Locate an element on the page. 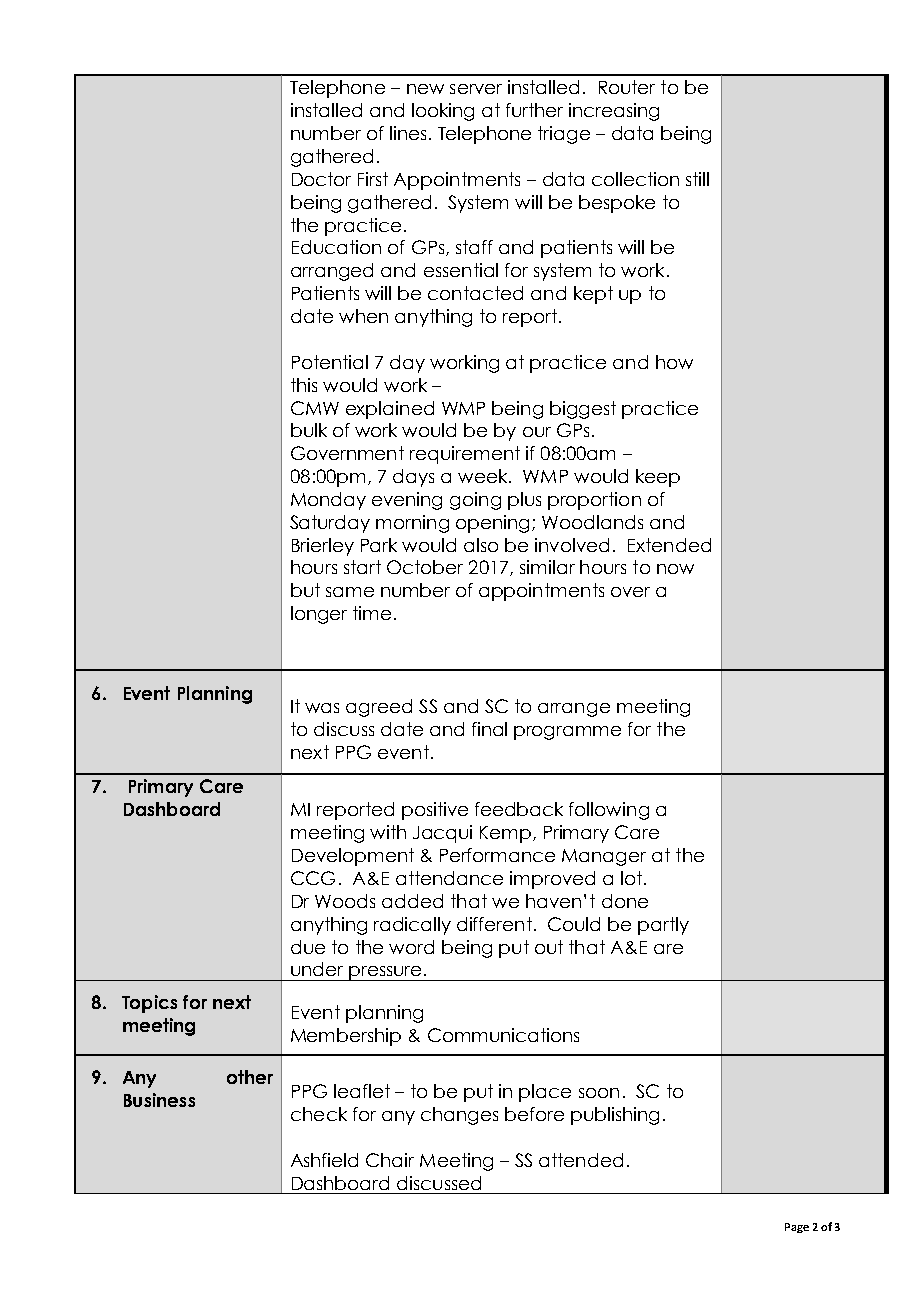 The image size is (924, 1308). looking is located at coordinates (443, 112).
